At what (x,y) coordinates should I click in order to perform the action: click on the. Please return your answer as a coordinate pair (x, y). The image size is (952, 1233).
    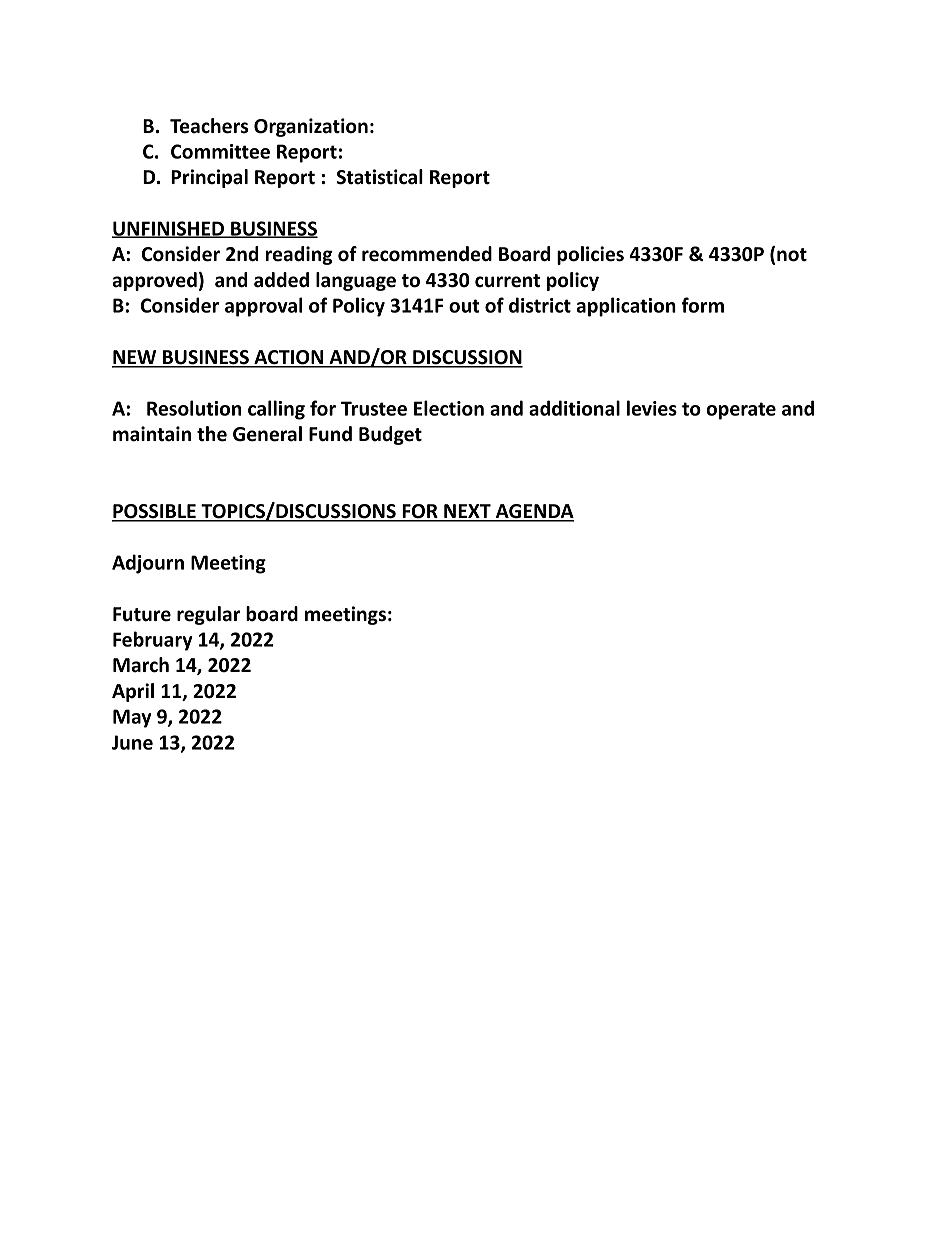
    Looking at the image, I should click on (212, 434).
